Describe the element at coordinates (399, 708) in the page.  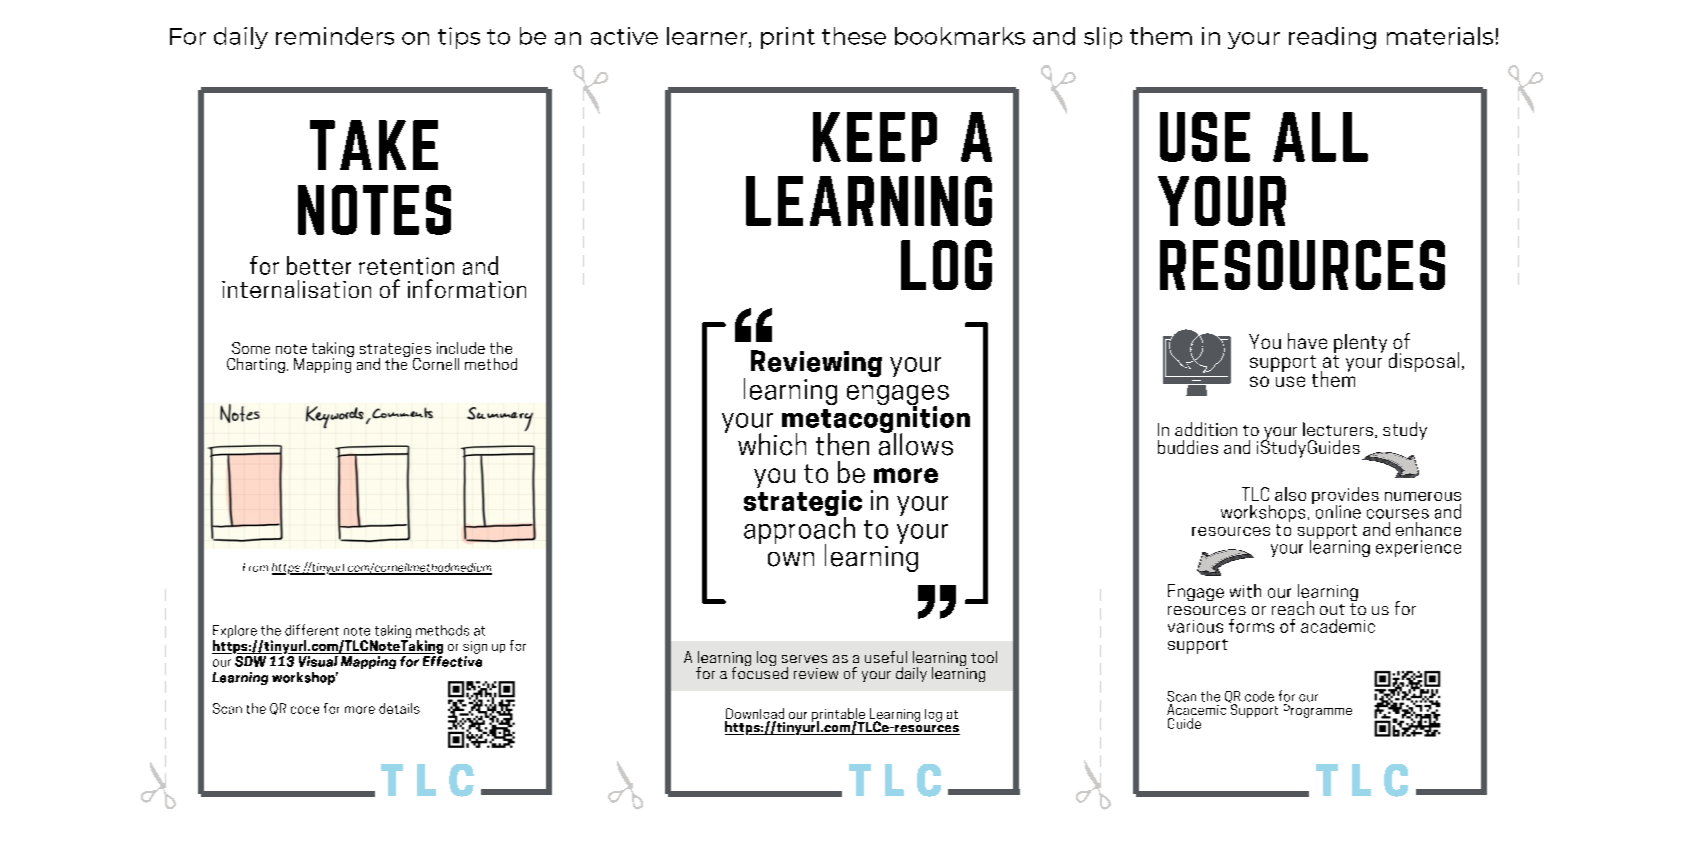
I see `details` at that location.
